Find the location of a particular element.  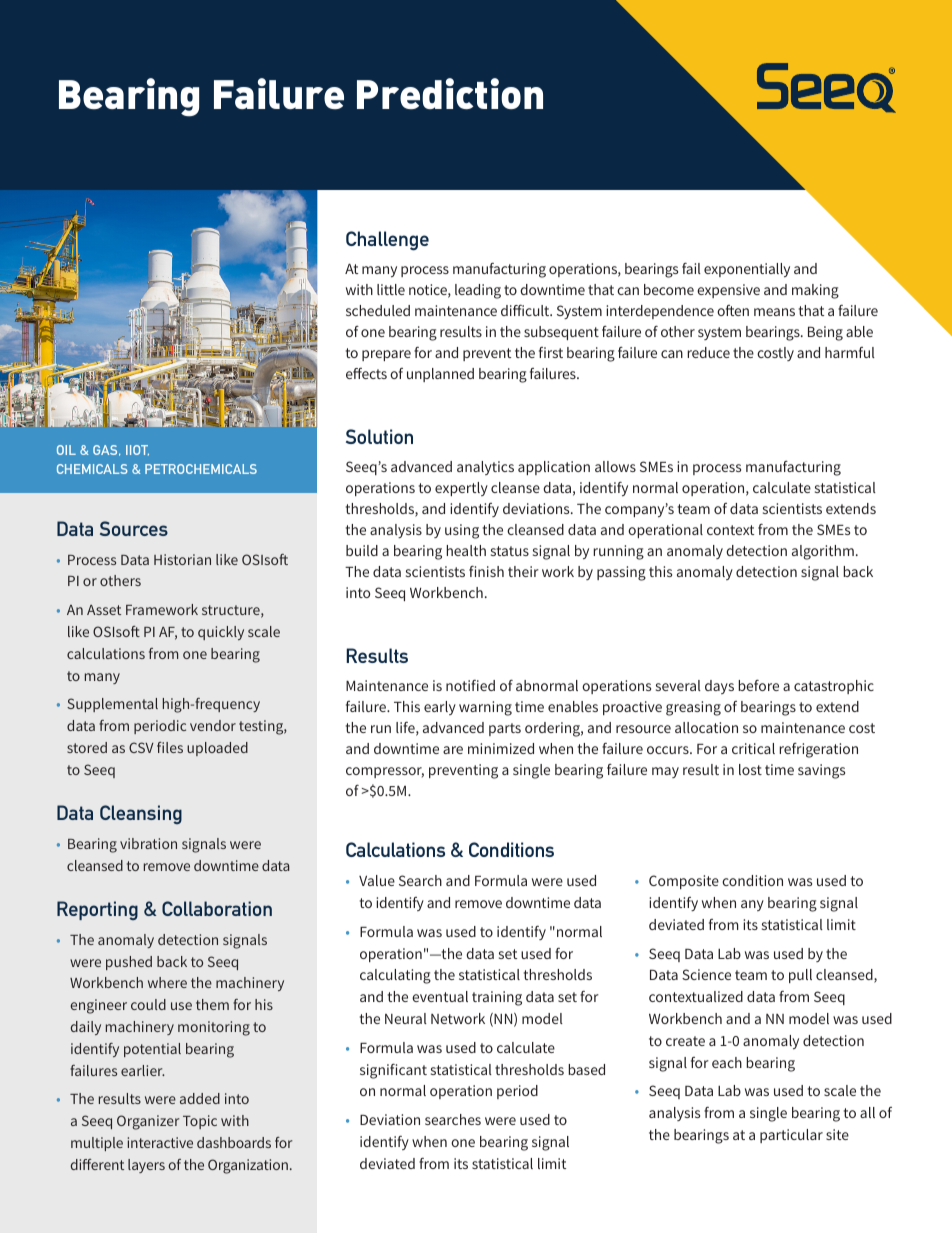

Science is located at coordinates (706, 974).
